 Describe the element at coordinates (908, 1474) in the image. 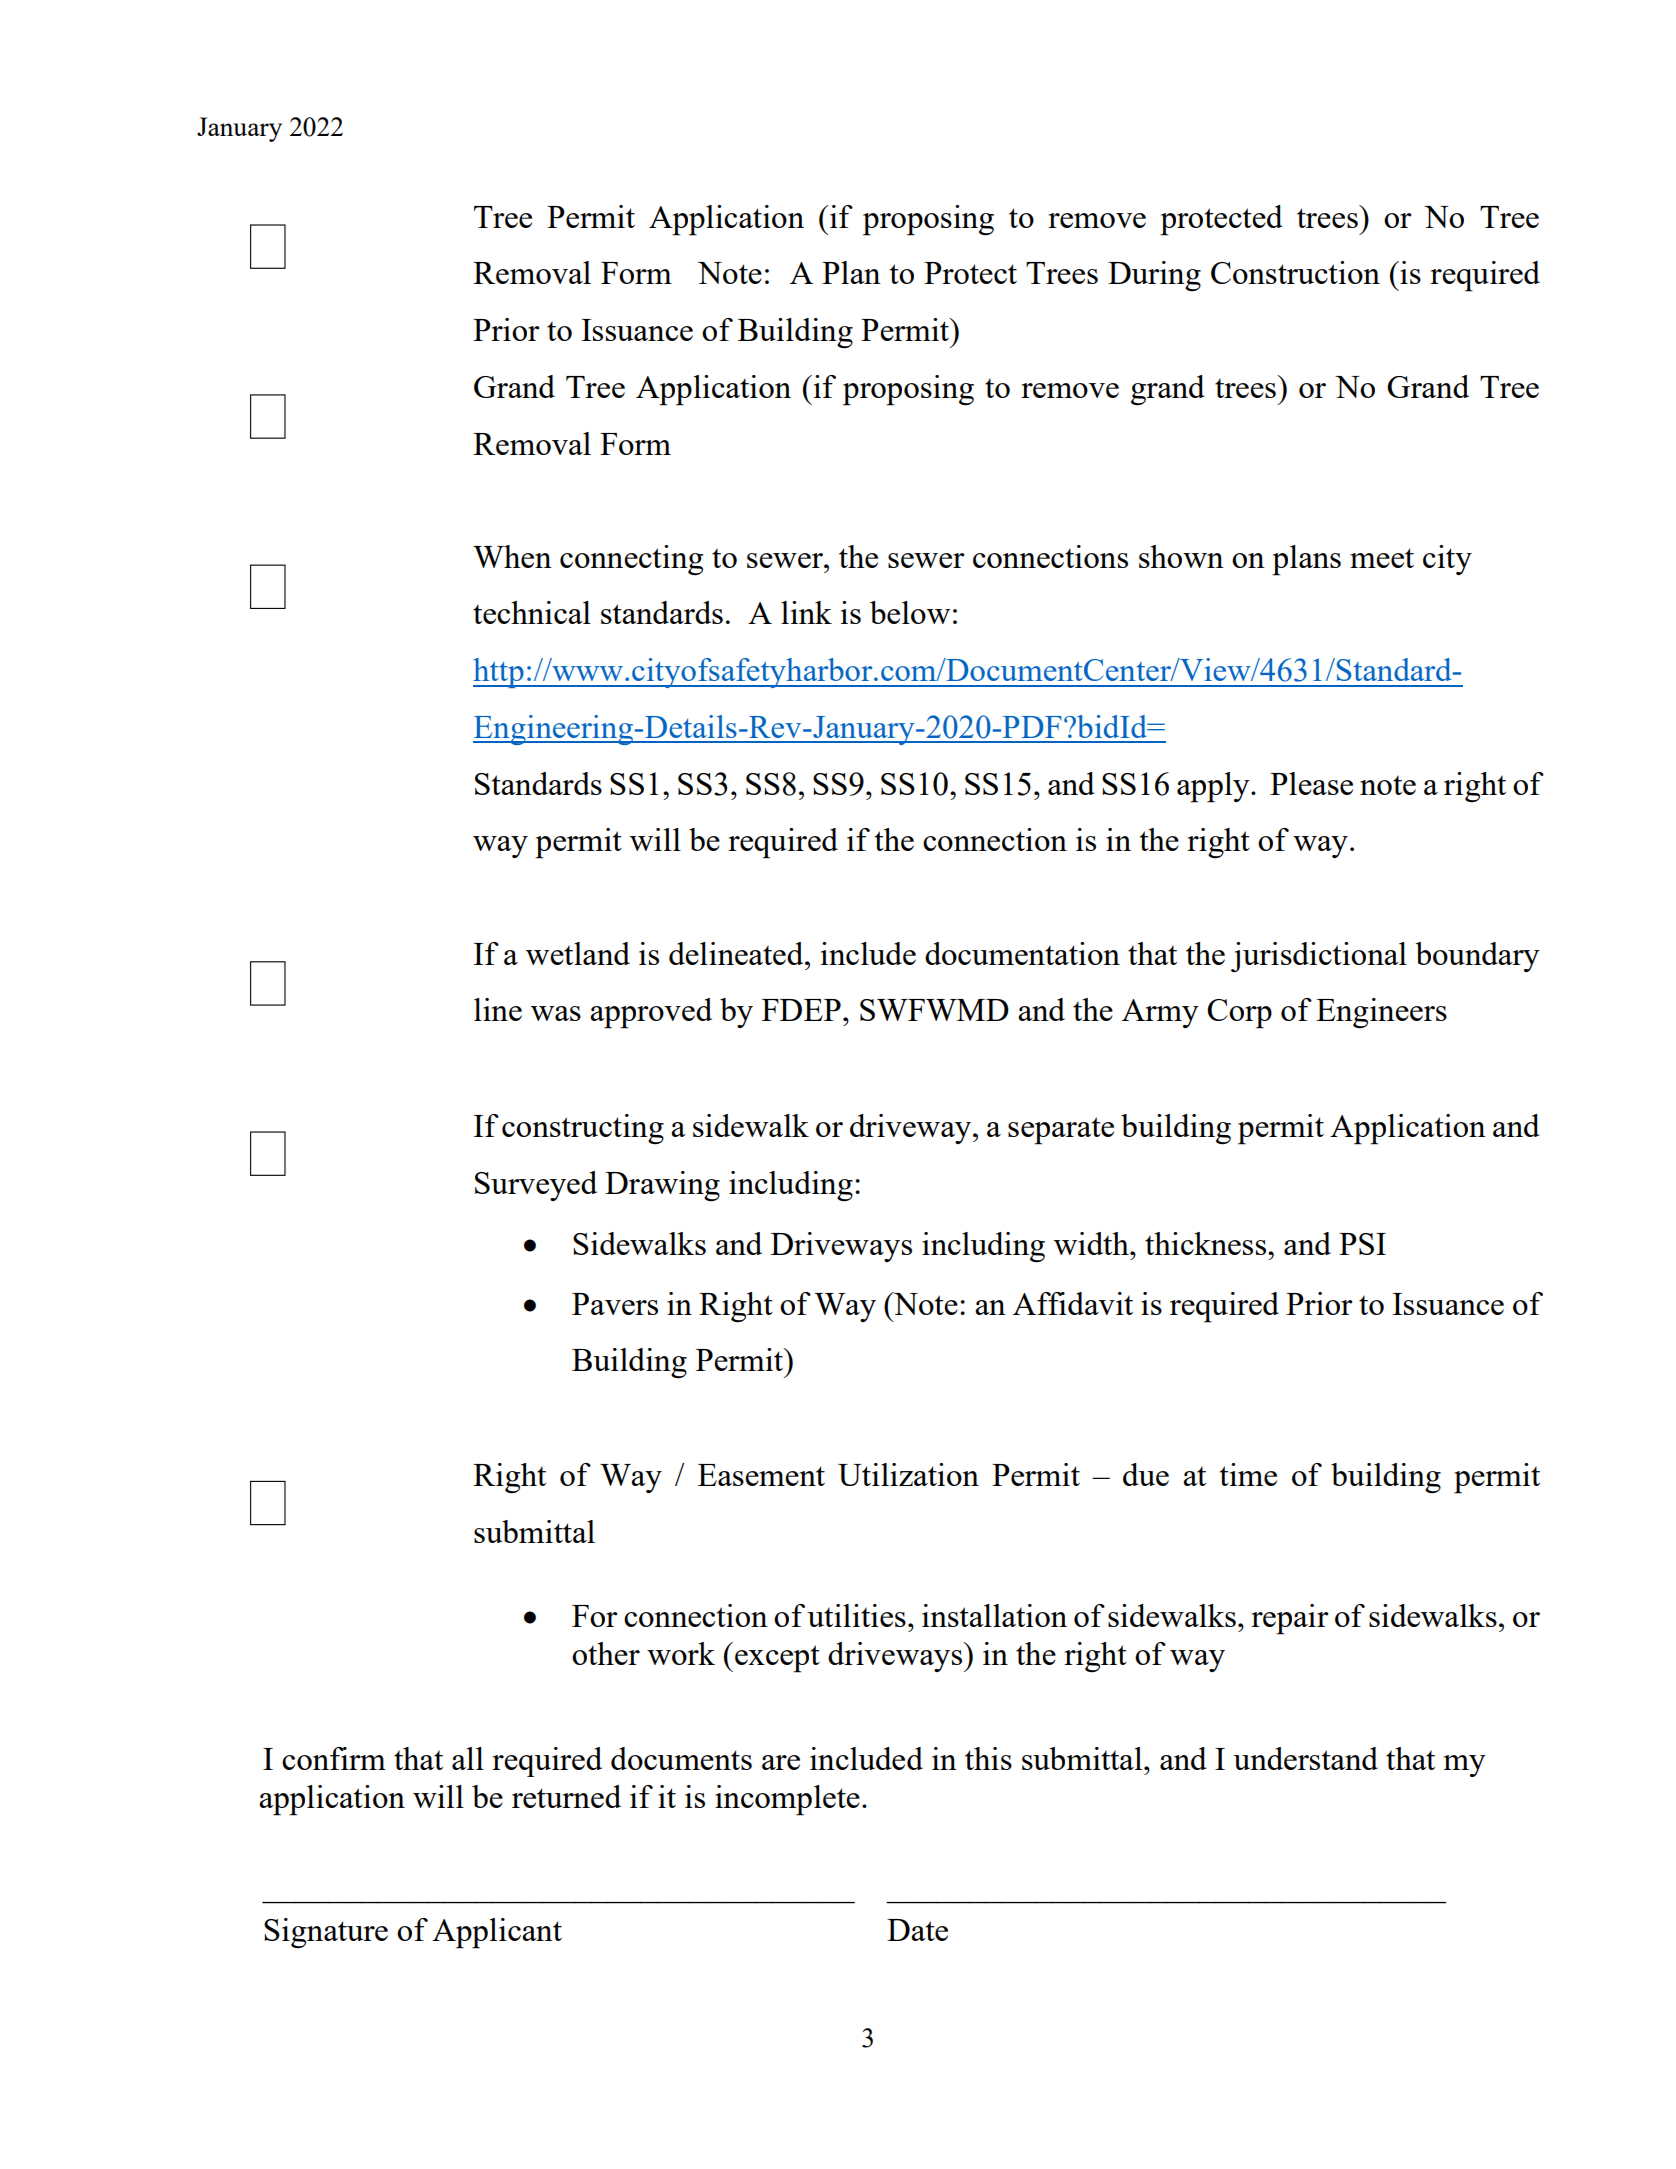

I see `Utilization` at that location.
